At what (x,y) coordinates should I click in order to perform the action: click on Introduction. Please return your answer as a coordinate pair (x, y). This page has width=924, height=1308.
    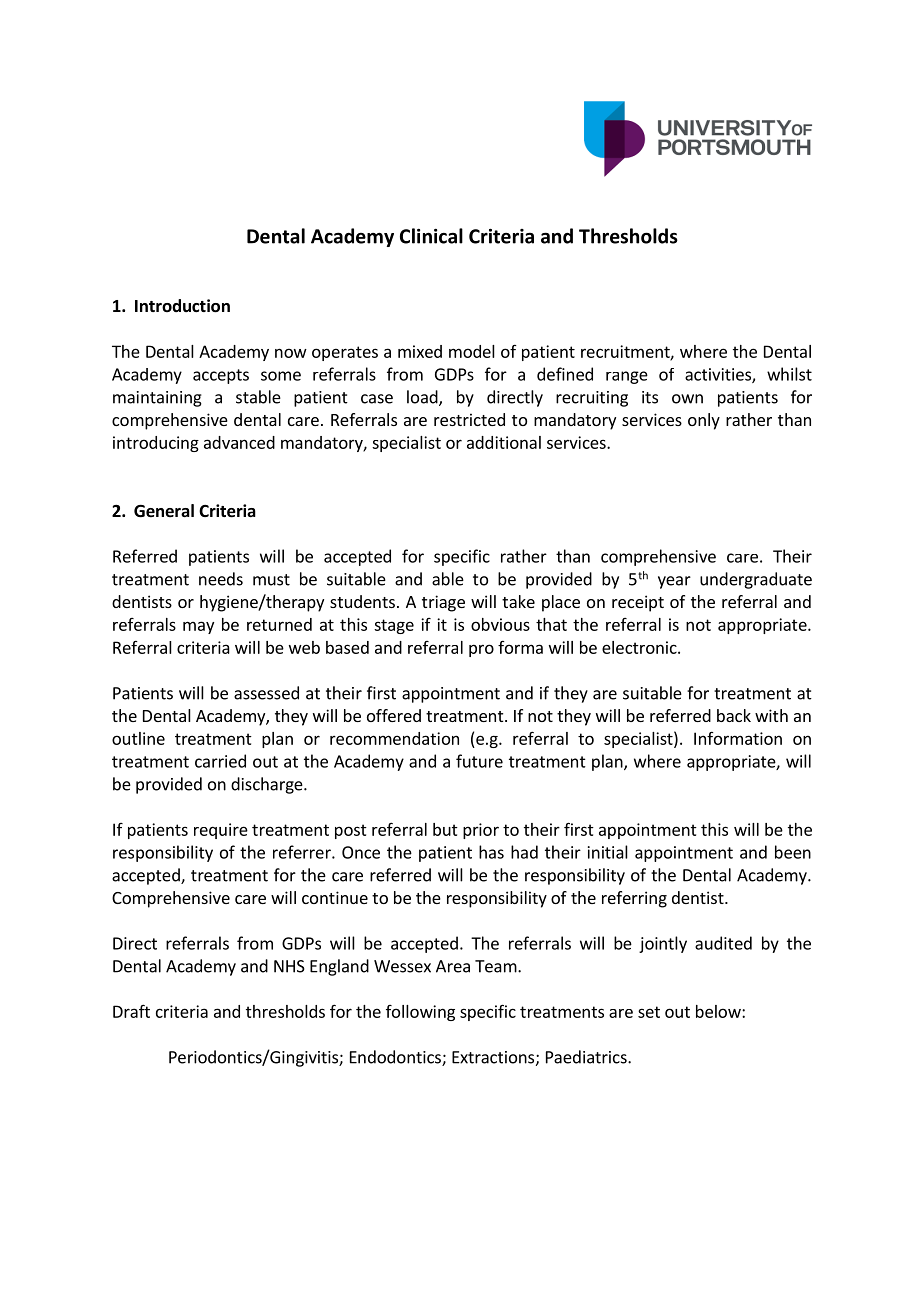
    Looking at the image, I should click on (182, 306).
